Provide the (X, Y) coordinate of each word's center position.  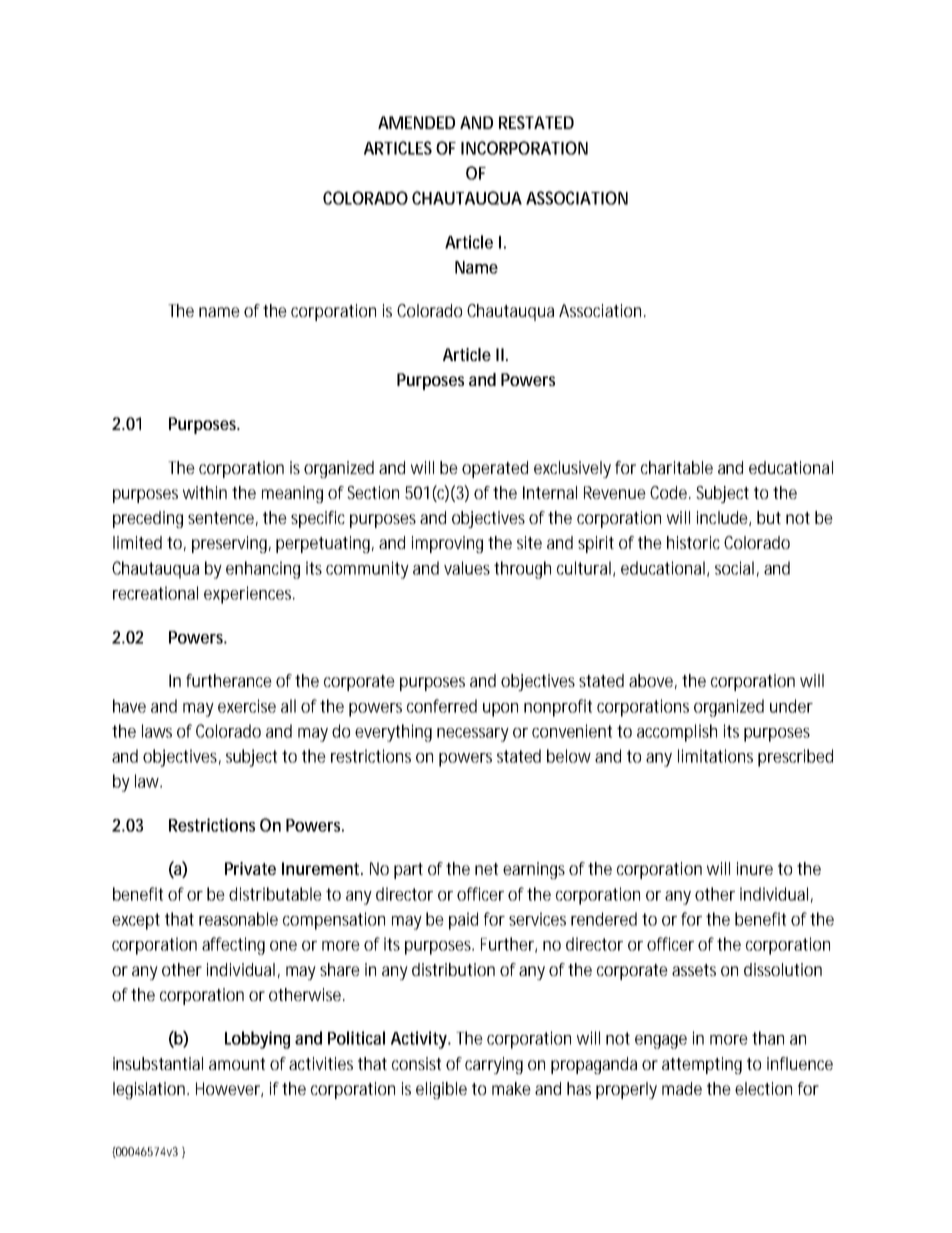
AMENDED (416, 122)
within (205, 492)
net (489, 869)
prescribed (795, 758)
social (734, 568)
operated (495, 469)
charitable (677, 467)
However (229, 1089)
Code (670, 492)
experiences (249, 595)
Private (250, 868)
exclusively (572, 469)
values (469, 568)
